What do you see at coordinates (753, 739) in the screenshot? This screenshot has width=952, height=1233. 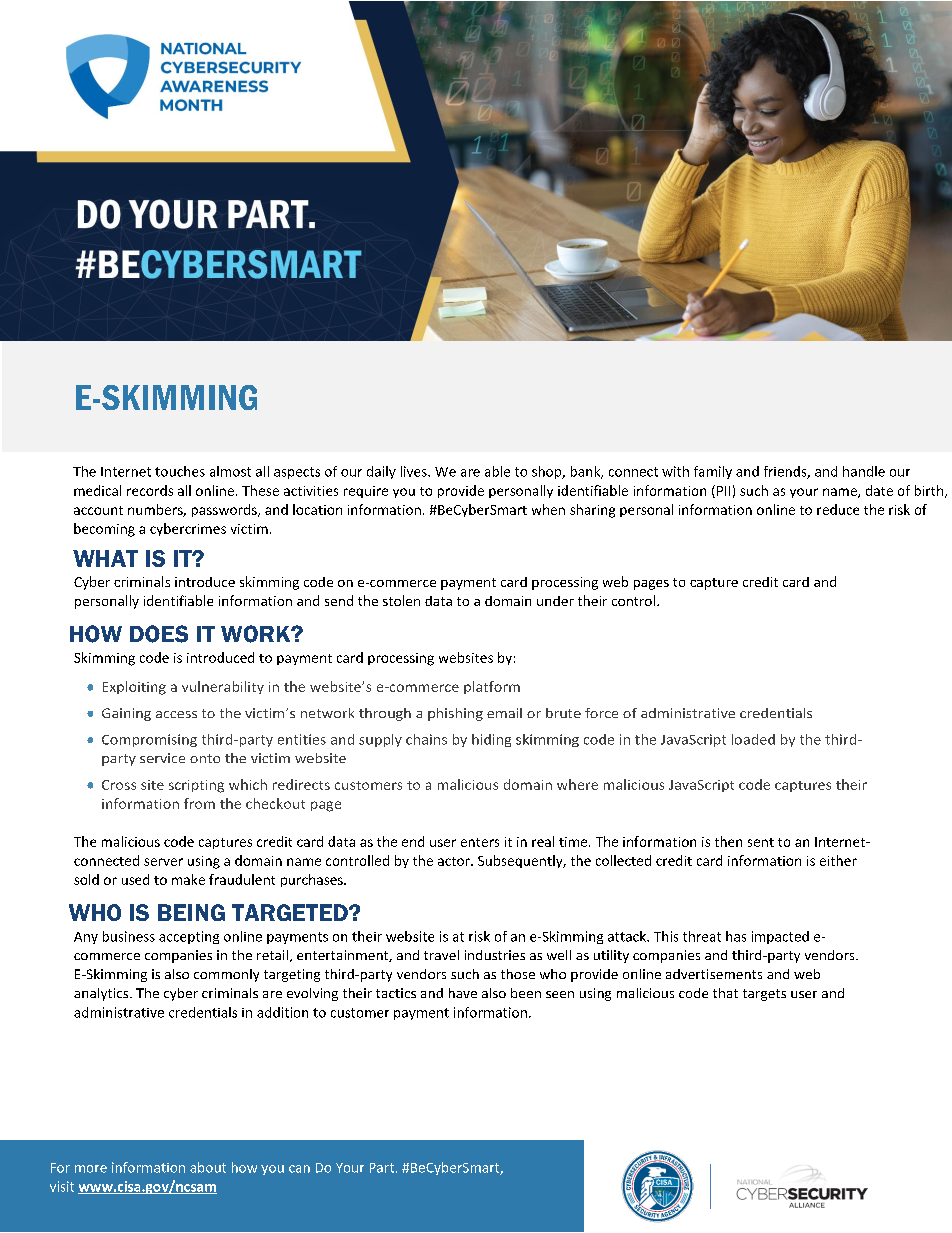 I see `loaded` at bounding box center [753, 739].
